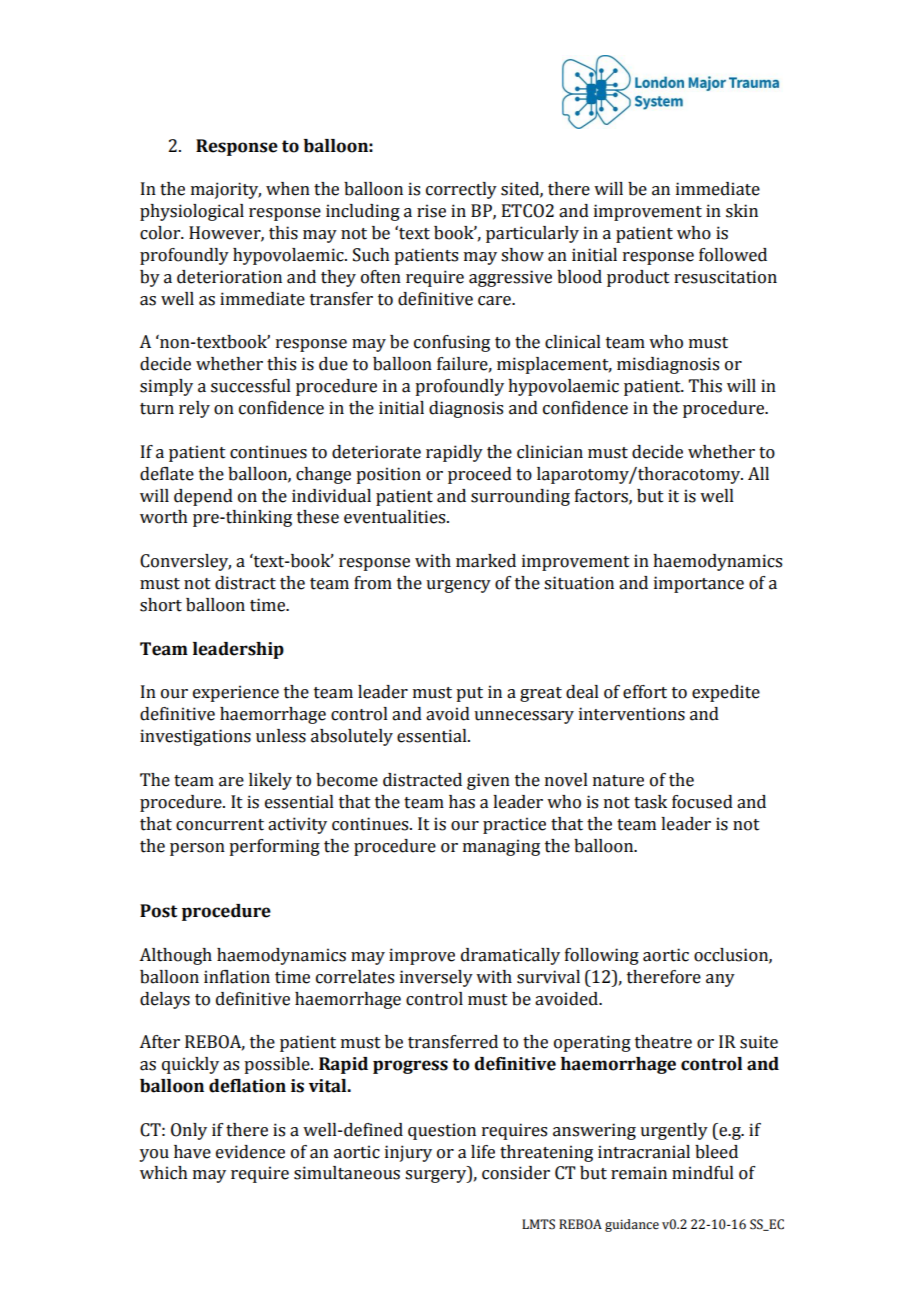  What do you see at coordinates (236, 693) in the document?
I see `experience` at bounding box center [236, 693].
